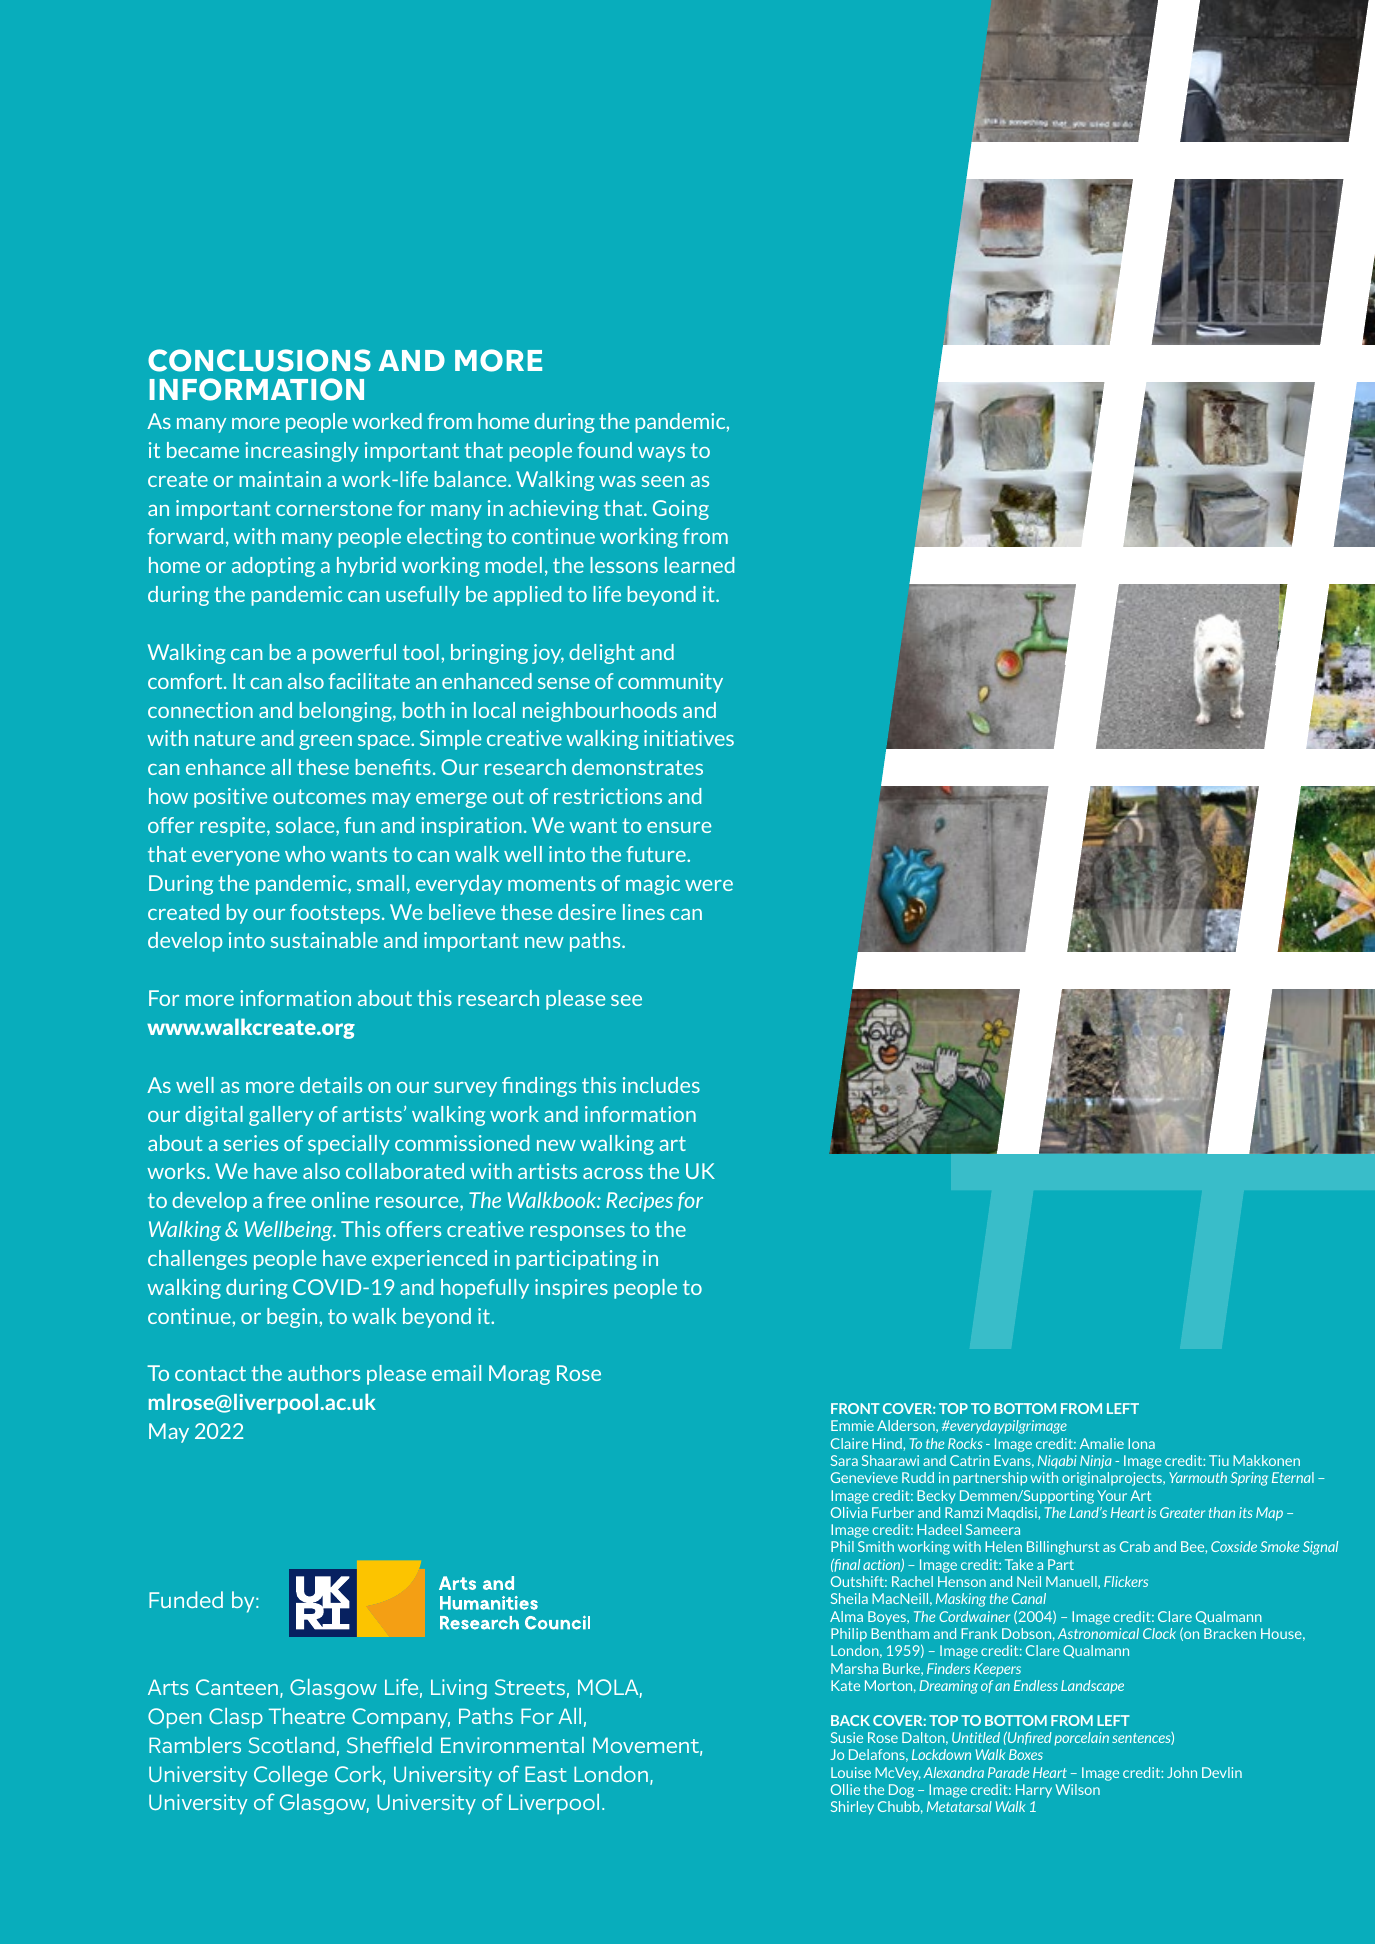 The image size is (1375, 1944). What do you see at coordinates (661, 454) in the image?
I see `ways` at bounding box center [661, 454].
